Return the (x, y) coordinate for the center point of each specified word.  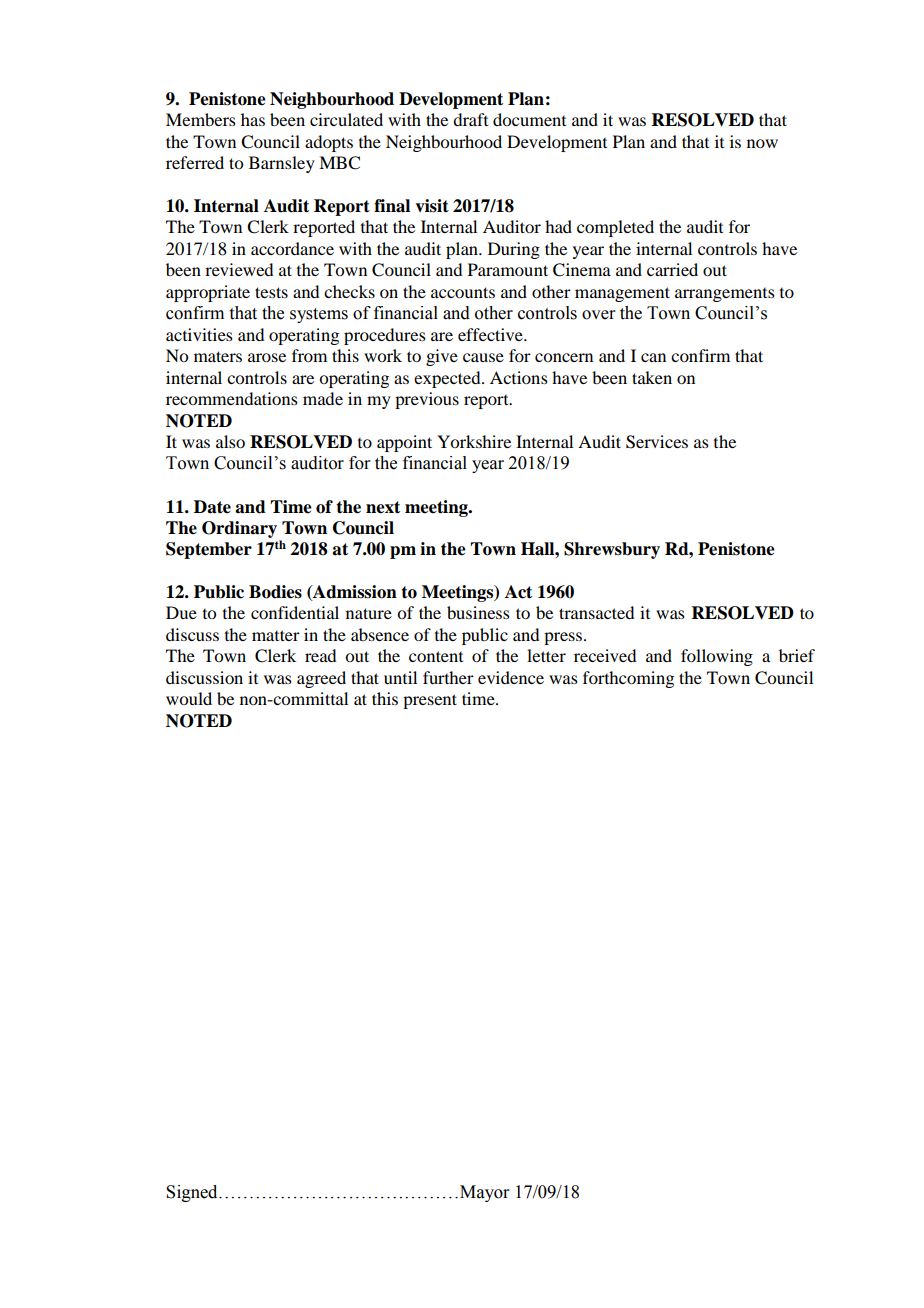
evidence (511, 677)
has (253, 119)
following (717, 657)
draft (470, 119)
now (762, 143)
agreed (321, 679)
